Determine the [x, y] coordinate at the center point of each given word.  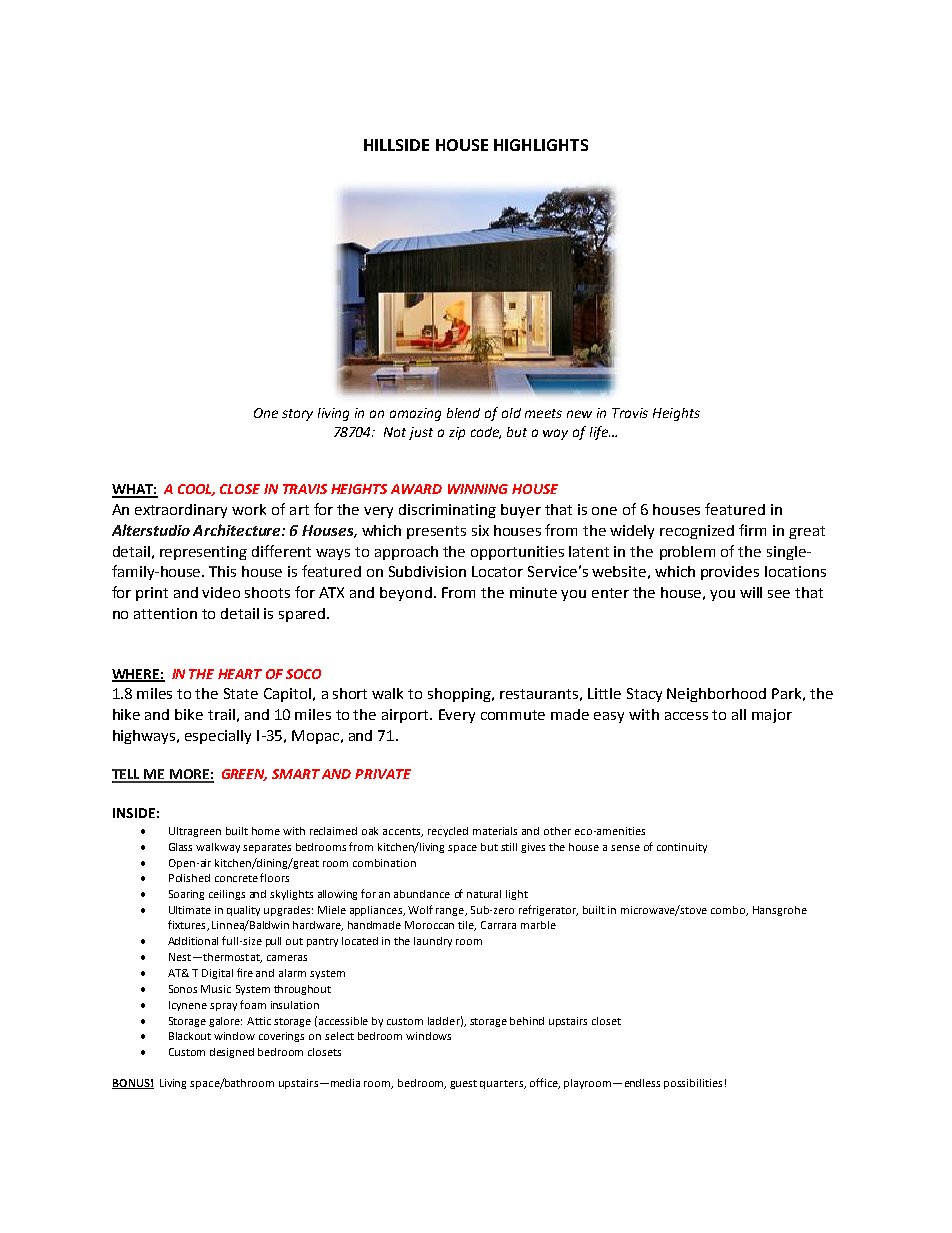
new [579, 414]
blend [463, 413]
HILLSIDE [396, 145]
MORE [189, 775]
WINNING [478, 489]
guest [463, 1084]
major [772, 716]
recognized [697, 532]
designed [232, 1053]
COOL [196, 490]
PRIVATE [383, 774]
